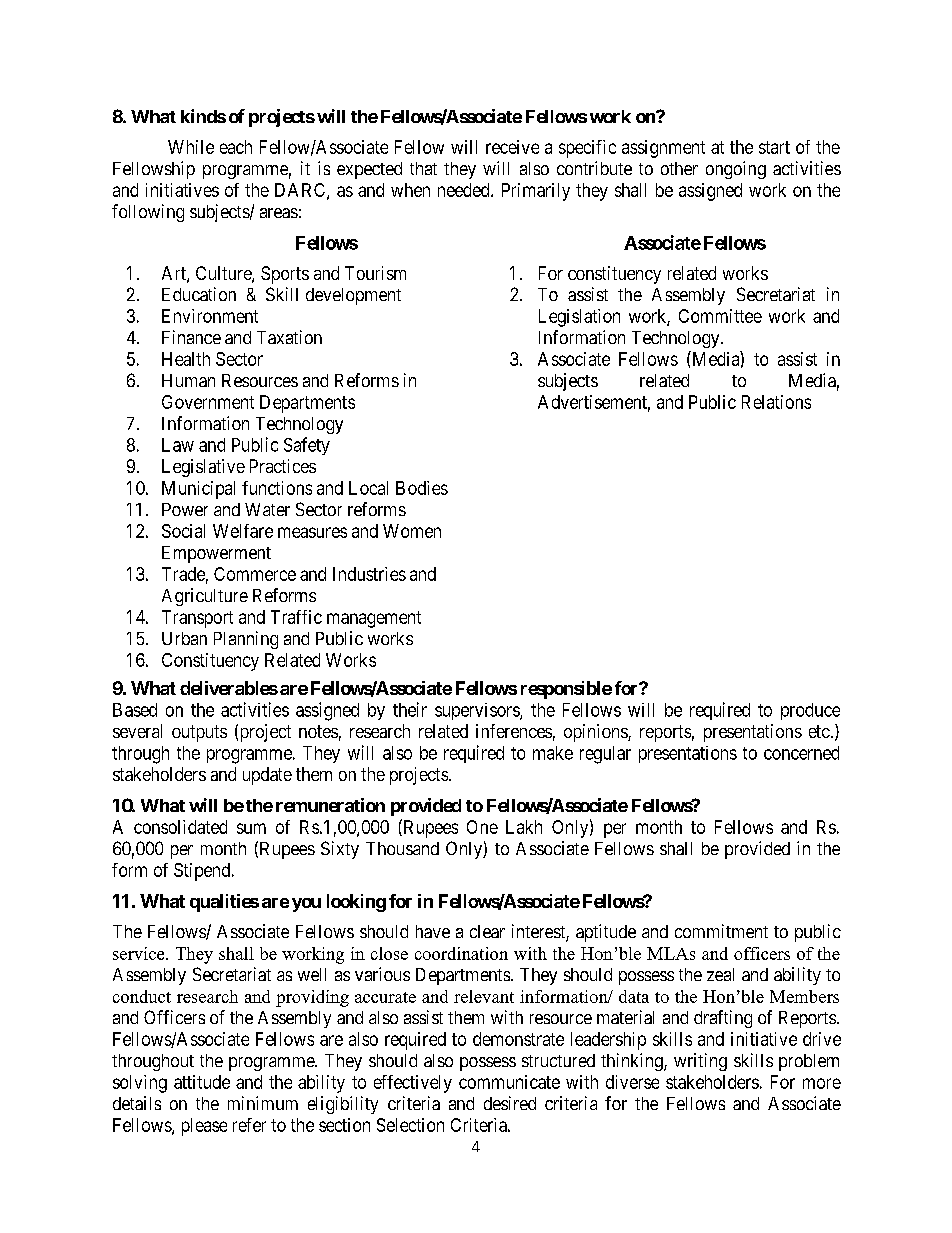 This screenshot has height=1233, width=952. What do you see at coordinates (776, 402) in the screenshot?
I see `Relations` at bounding box center [776, 402].
